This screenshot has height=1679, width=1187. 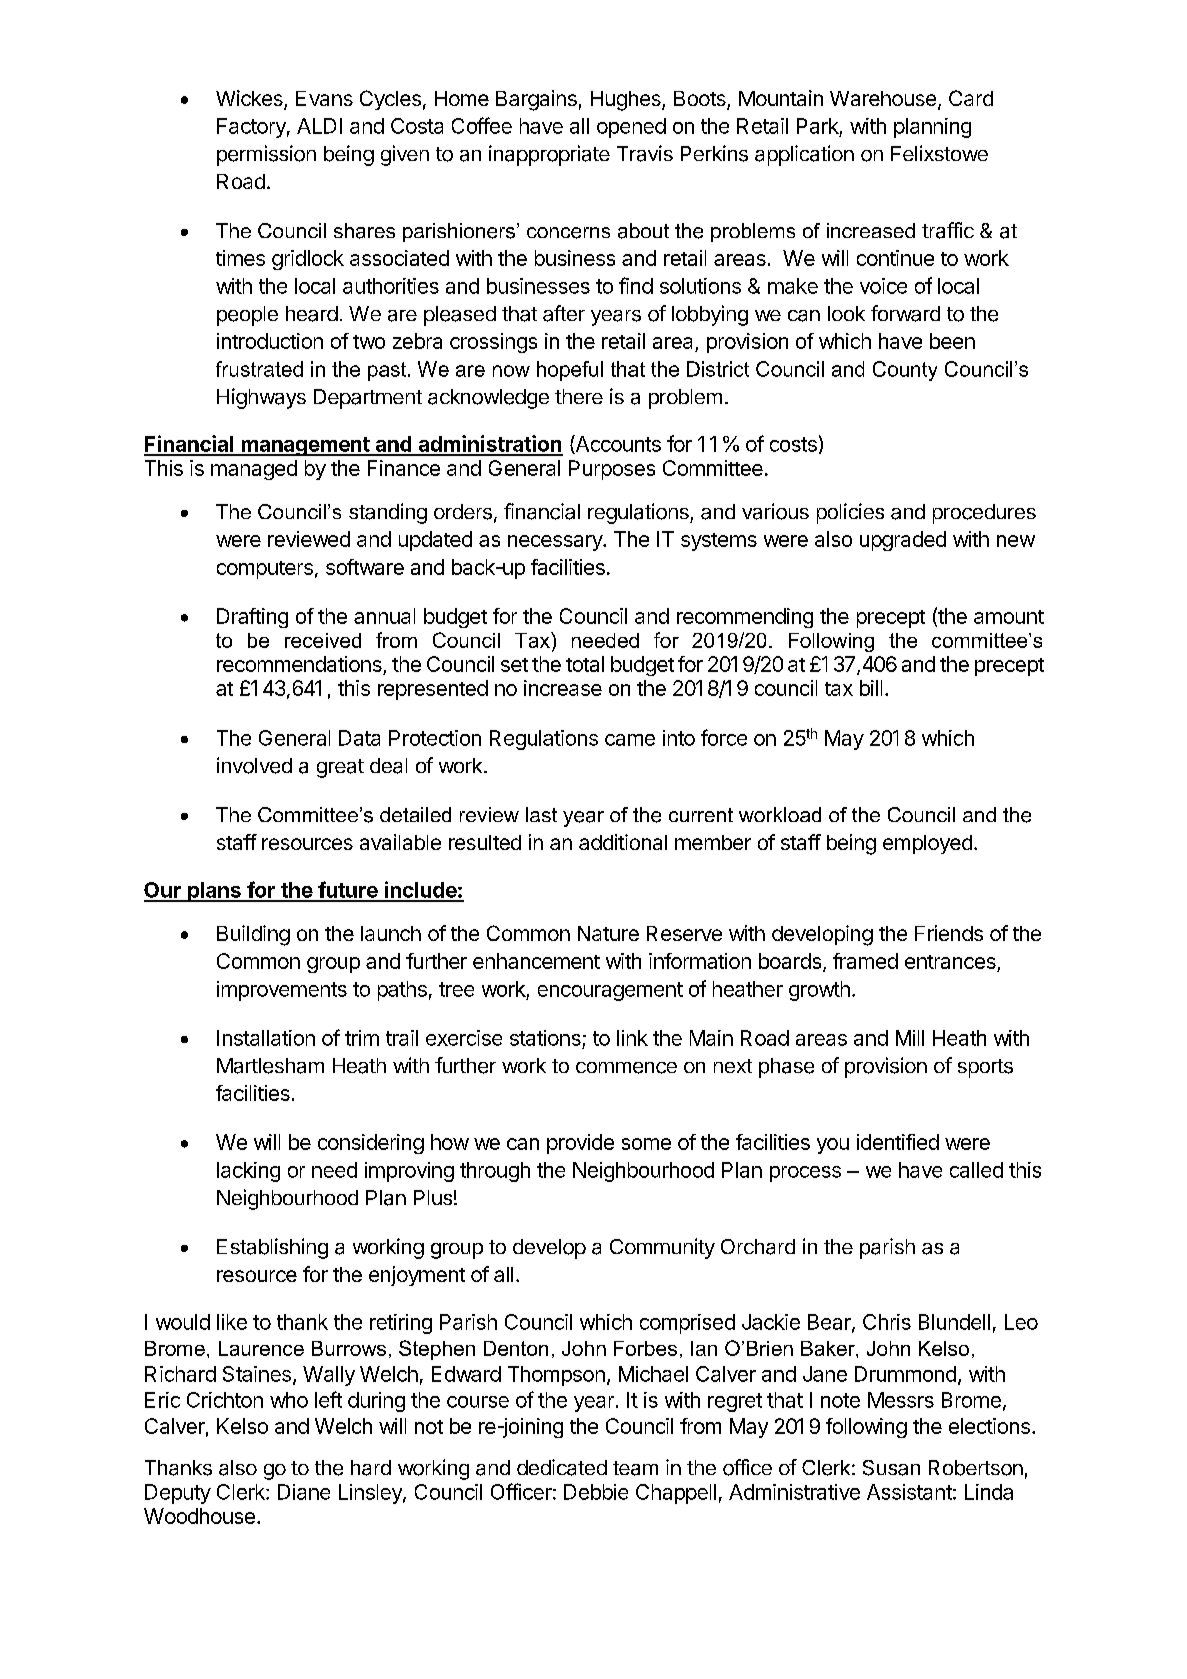 What do you see at coordinates (266, 155) in the screenshot?
I see `permission` at bounding box center [266, 155].
